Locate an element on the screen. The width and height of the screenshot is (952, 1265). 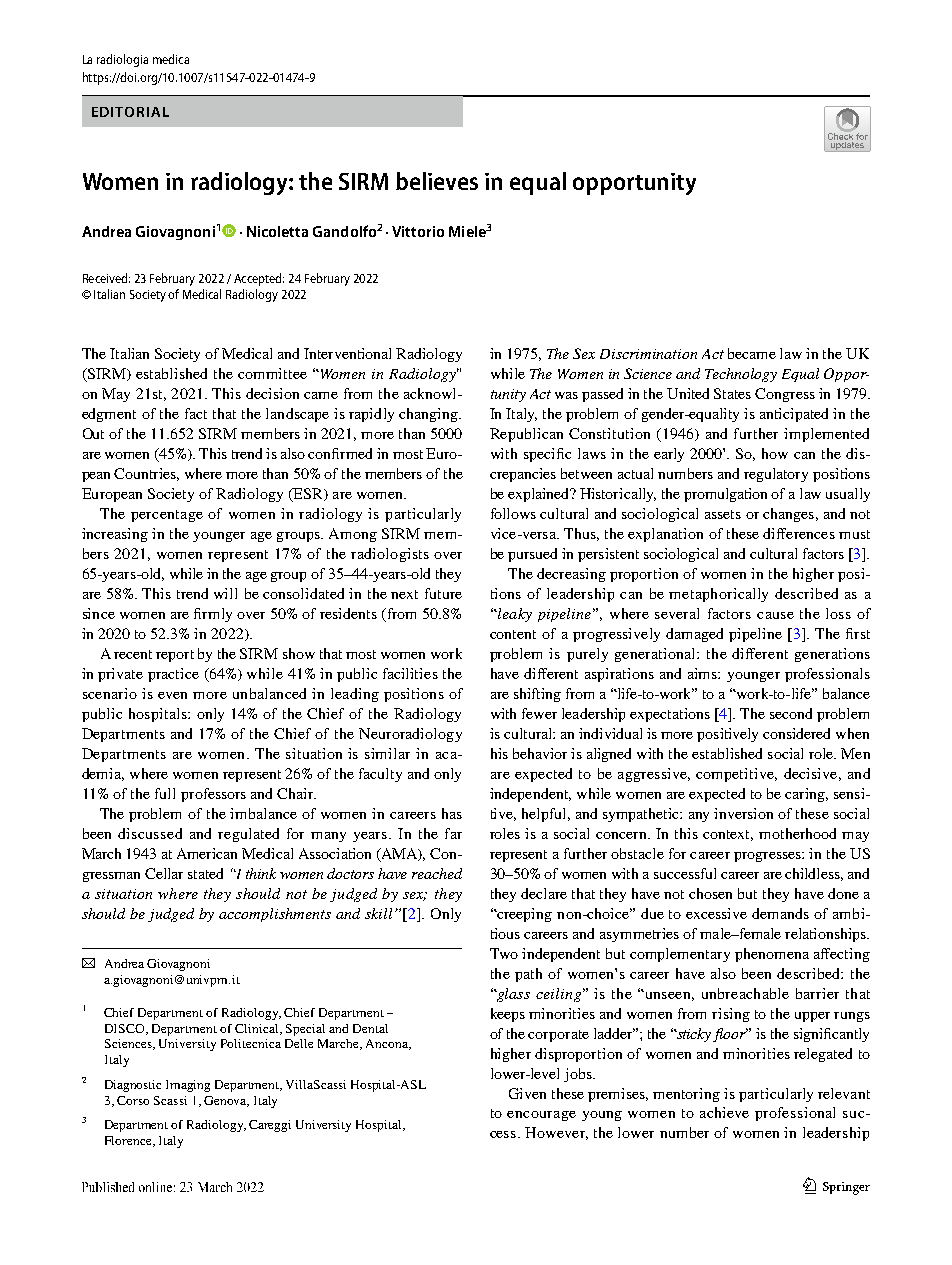
believes is located at coordinates (437, 181).
